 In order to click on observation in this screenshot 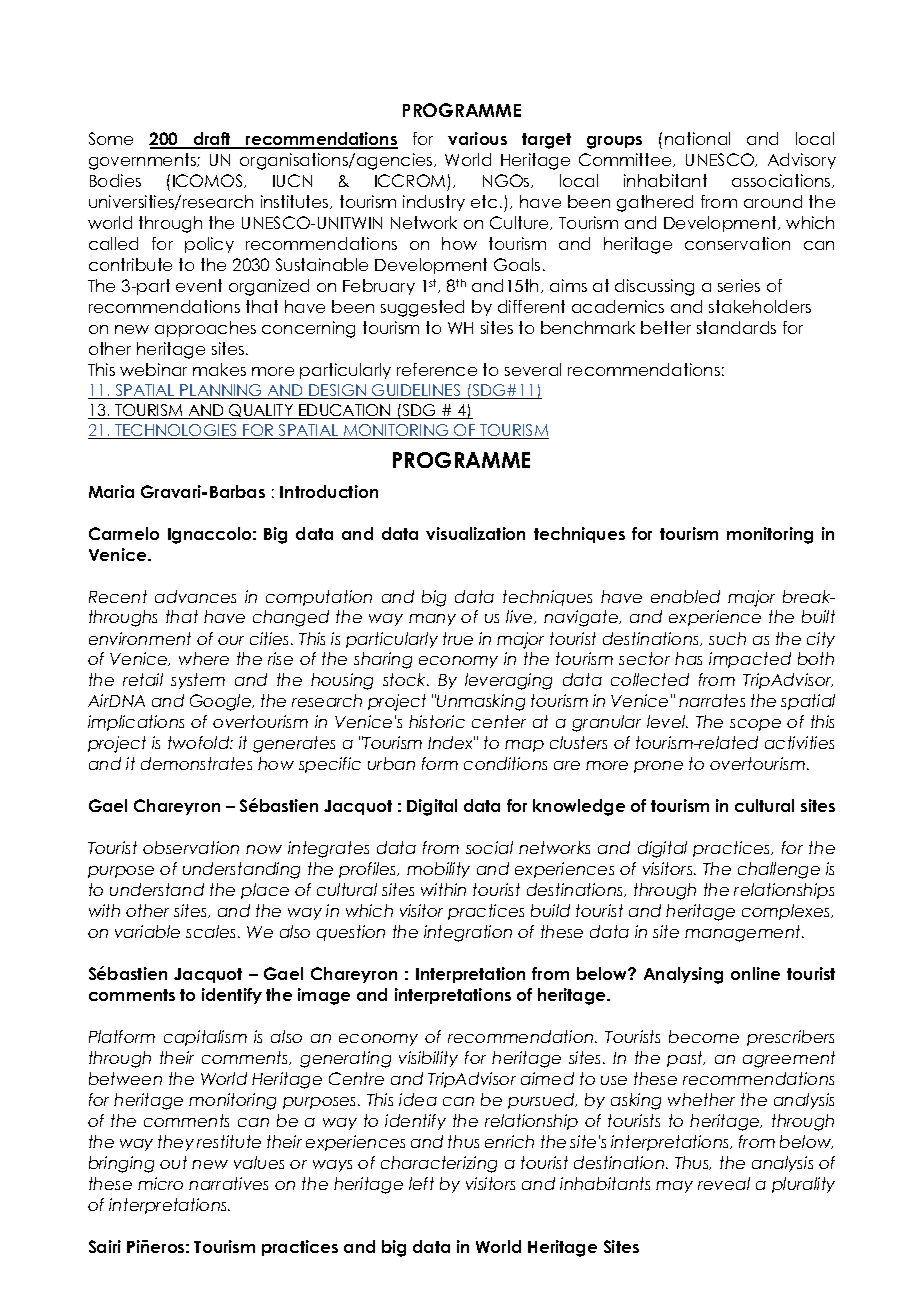, I will do `click(191, 847)`.
